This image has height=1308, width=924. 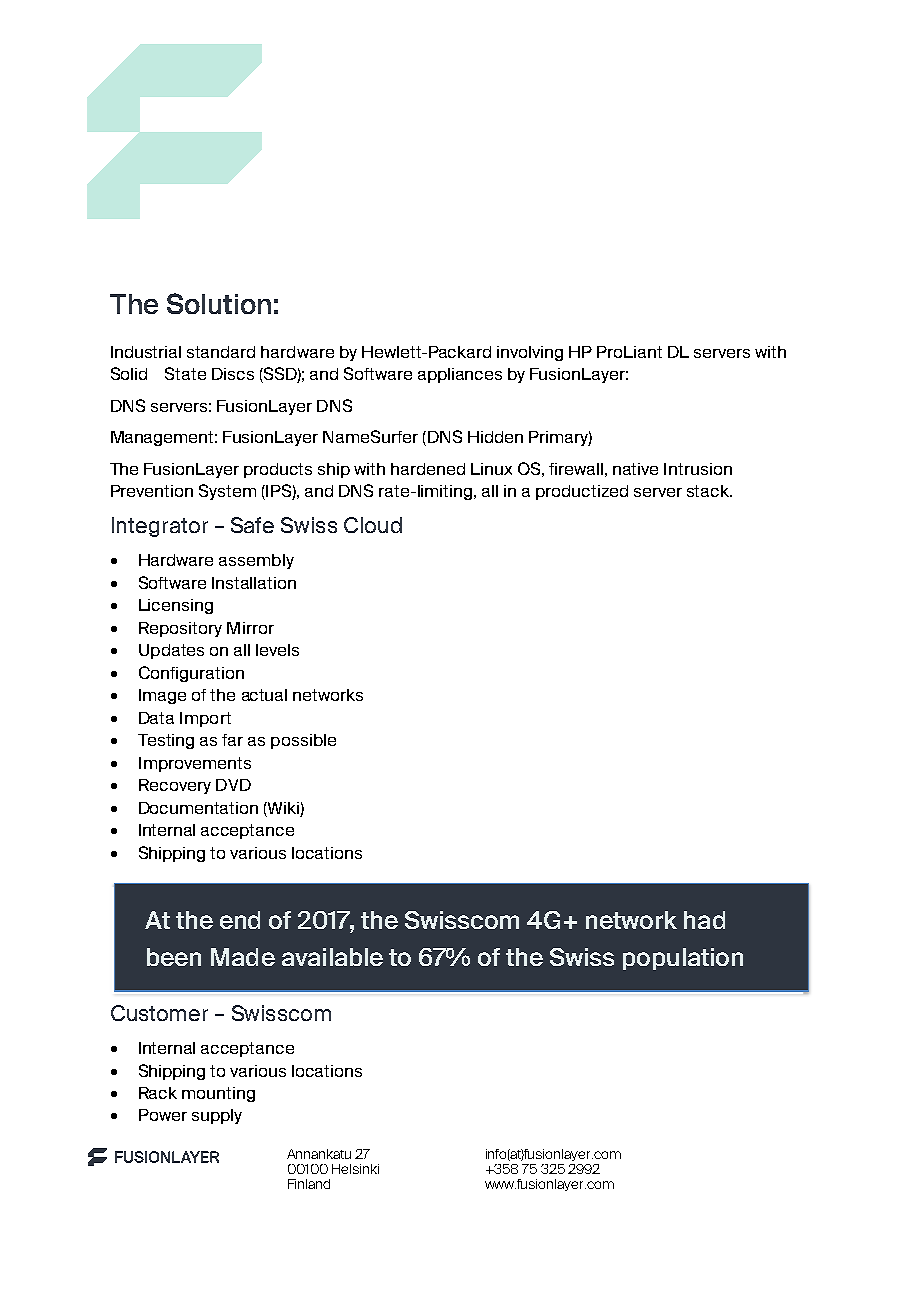 I want to click on appliances, so click(x=460, y=375).
